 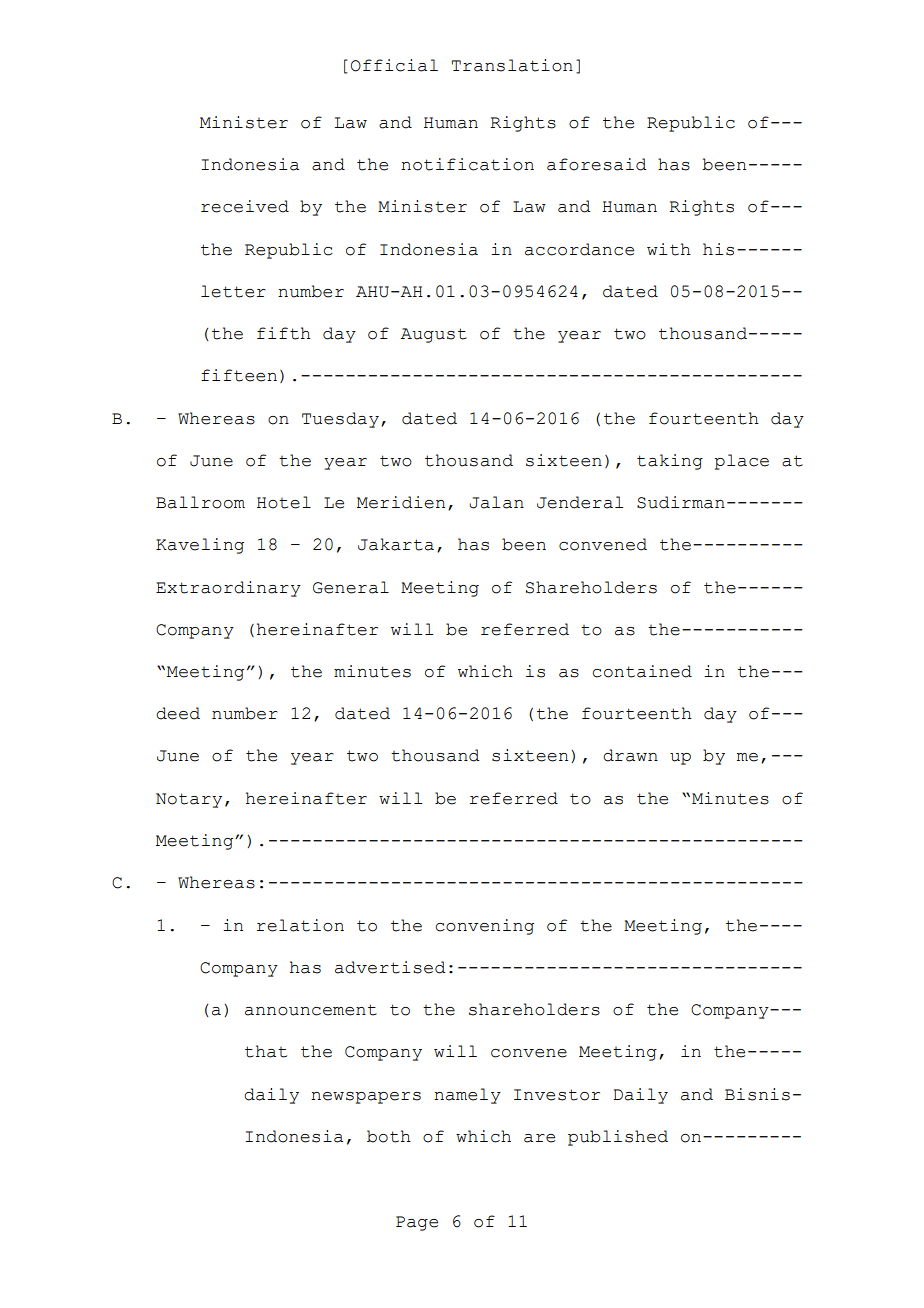 What do you see at coordinates (642, 671) in the page?
I see `contained` at bounding box center [642, 671].
